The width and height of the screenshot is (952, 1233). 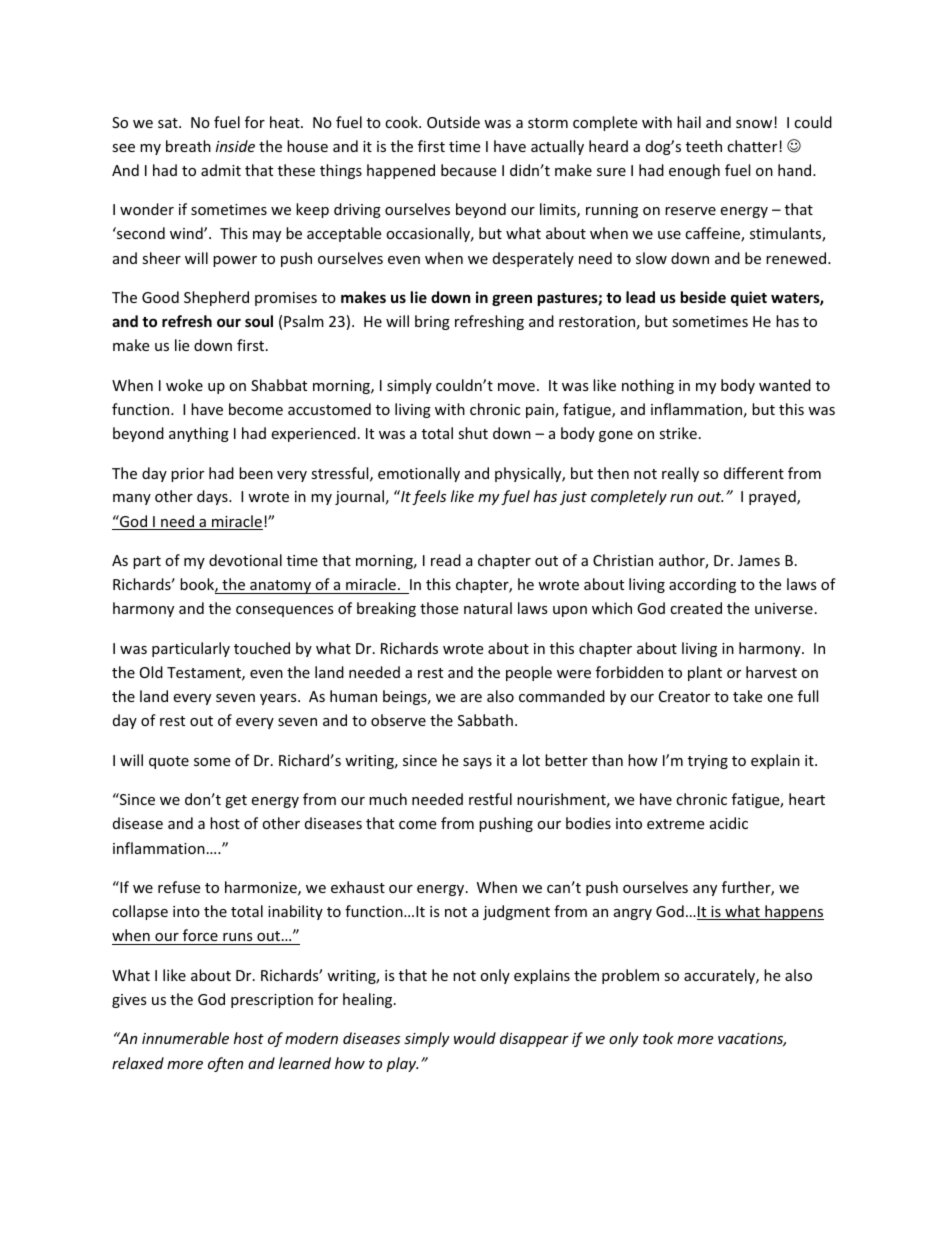 What do you see at coordinates (468, 170) in the screenshot?
I see `because` at bounding box center [468, 170].
